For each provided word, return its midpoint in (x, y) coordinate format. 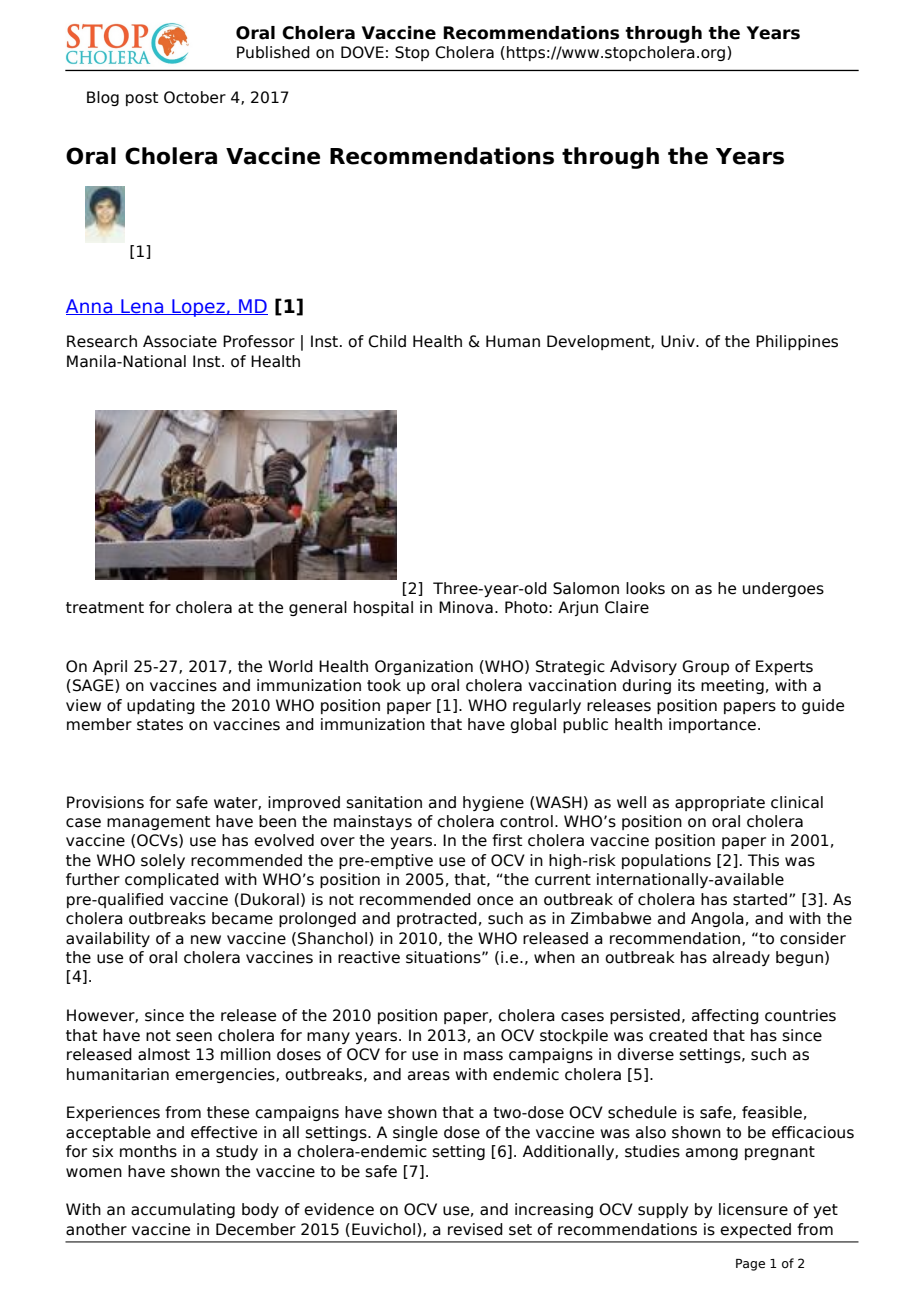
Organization (424, 667)
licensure (753, 1209)
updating (161, 706)
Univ (679, 341)
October (195, 97)
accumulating (183, 1210)
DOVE (362, 52)
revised (475, 1229)
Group (705, 667)
